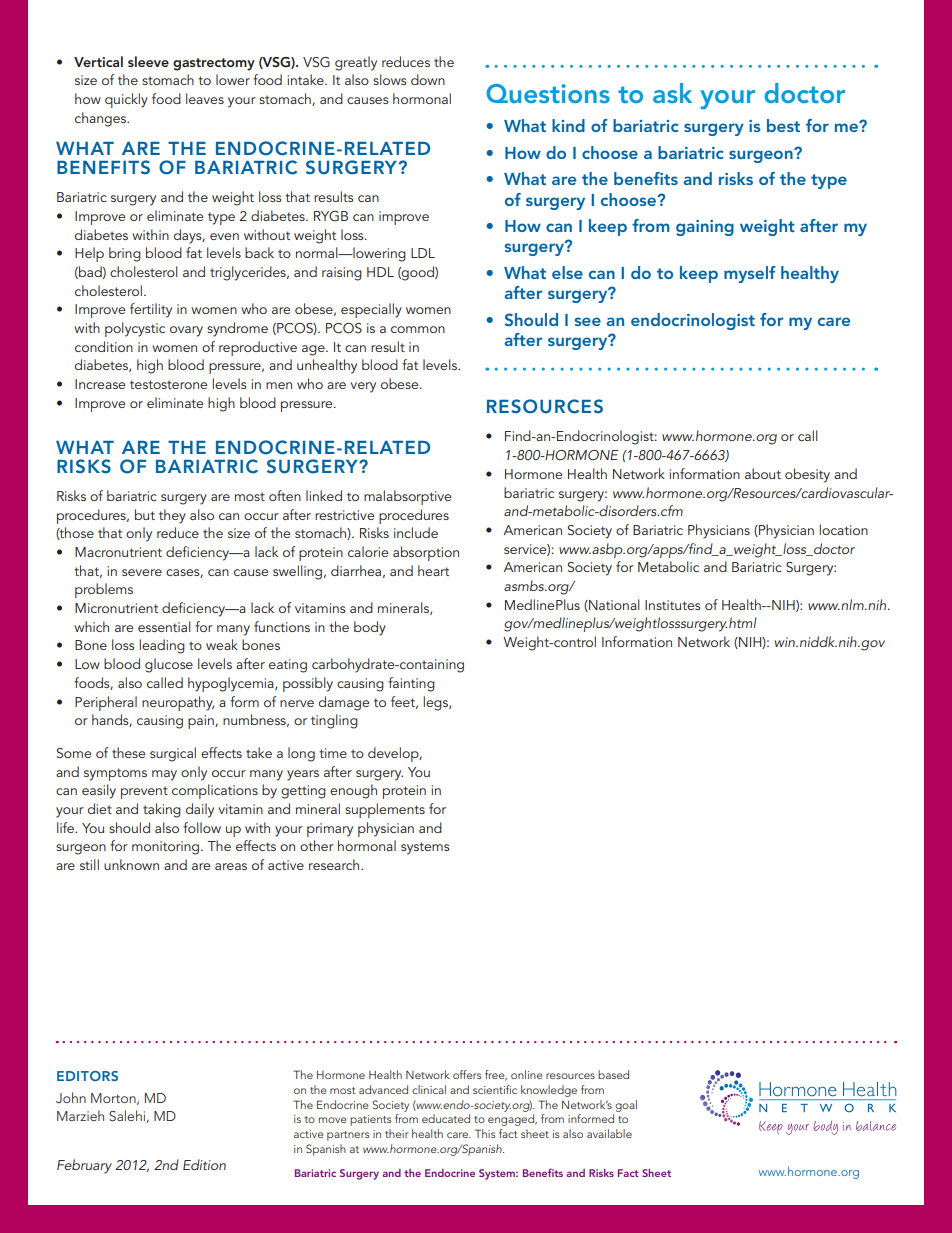  I want to click on best, so click(783, 125).
